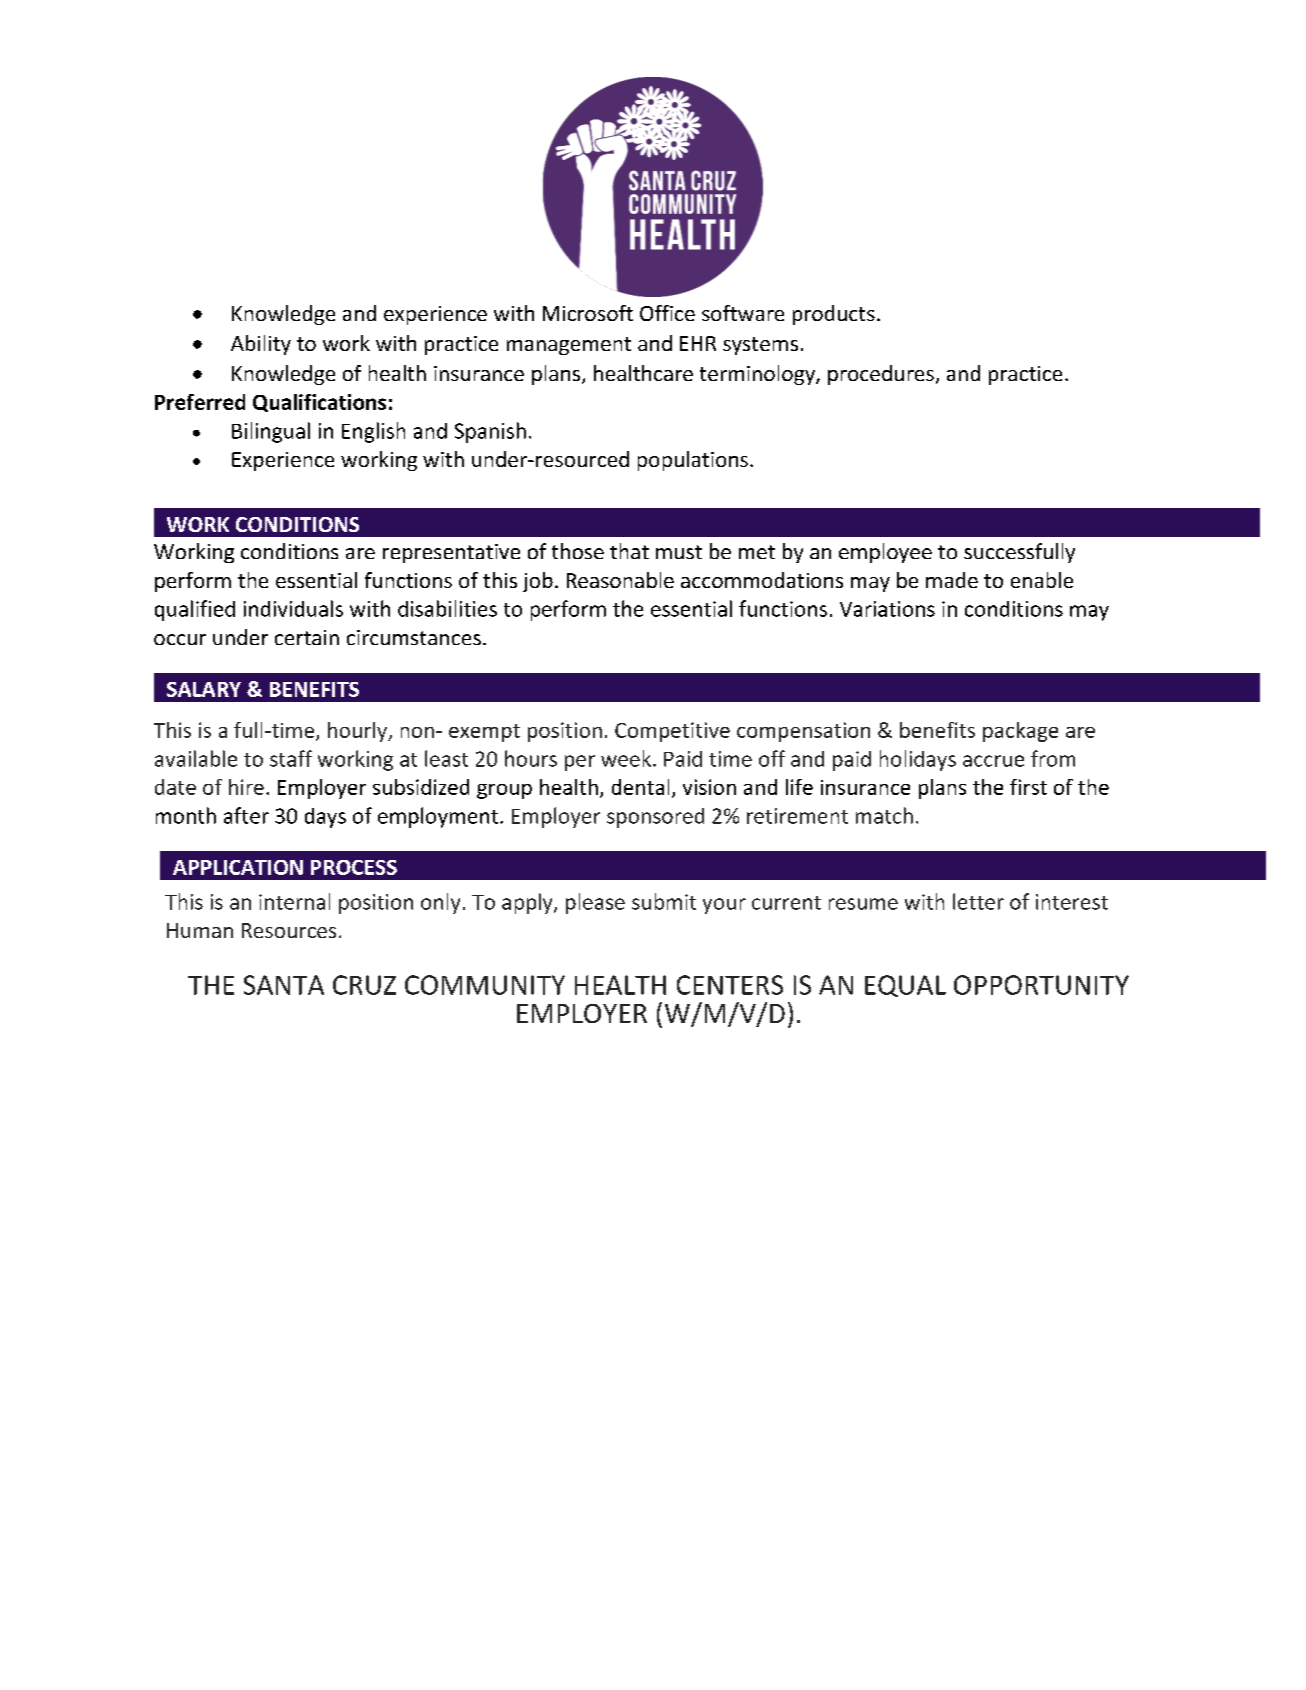 This image has height=1690, width=1306. What do you see at coordinates (620, 580) in the image?
I see `Reasonable` at bounding box center [620, 580].
